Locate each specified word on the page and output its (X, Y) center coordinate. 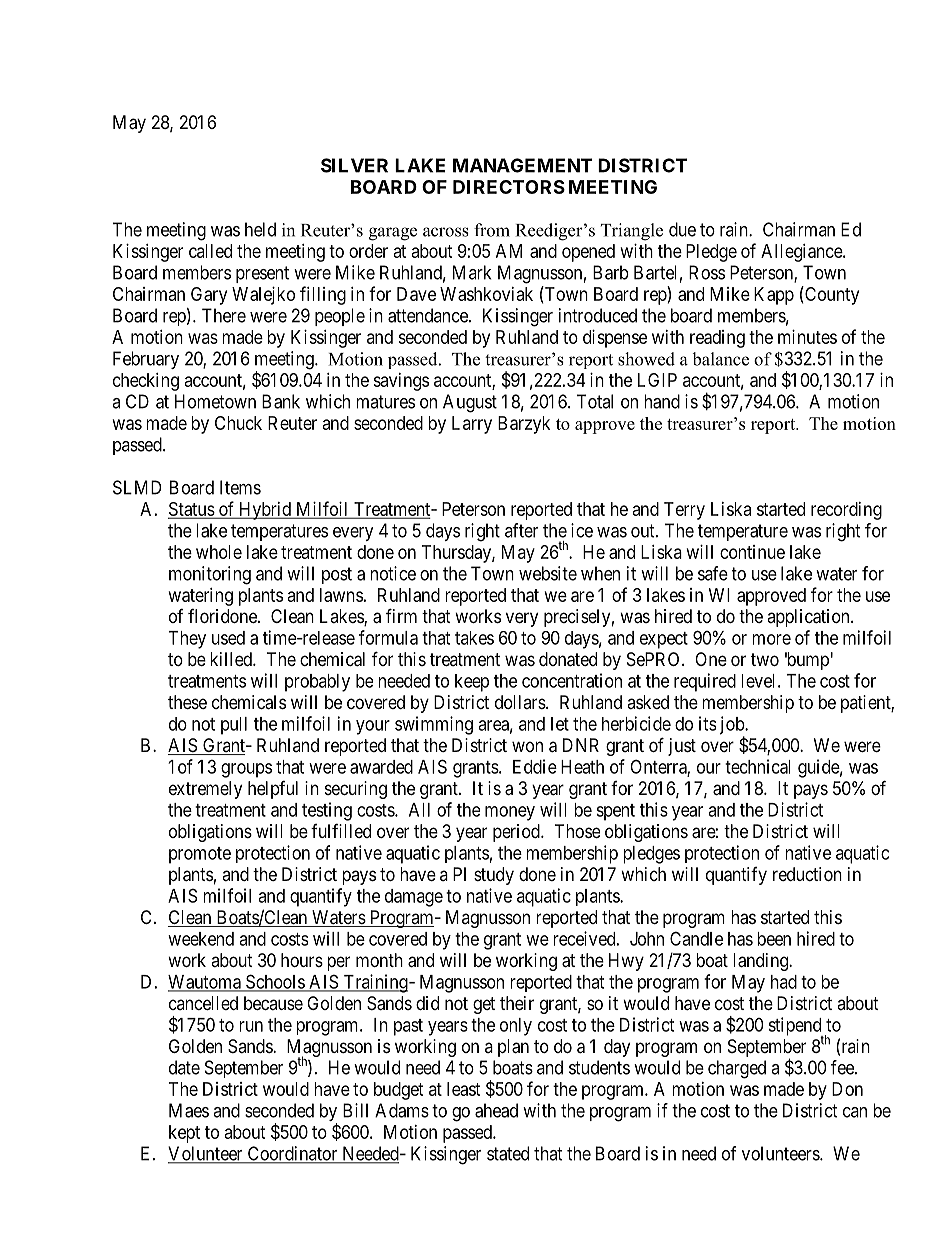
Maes (189, 1110)
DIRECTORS (509, 187)
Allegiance (802, 253)
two (765, 659)
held (260, 229)
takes (474, 638)
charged (737, 1069)
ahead (496, 1110)
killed (232, 659)
